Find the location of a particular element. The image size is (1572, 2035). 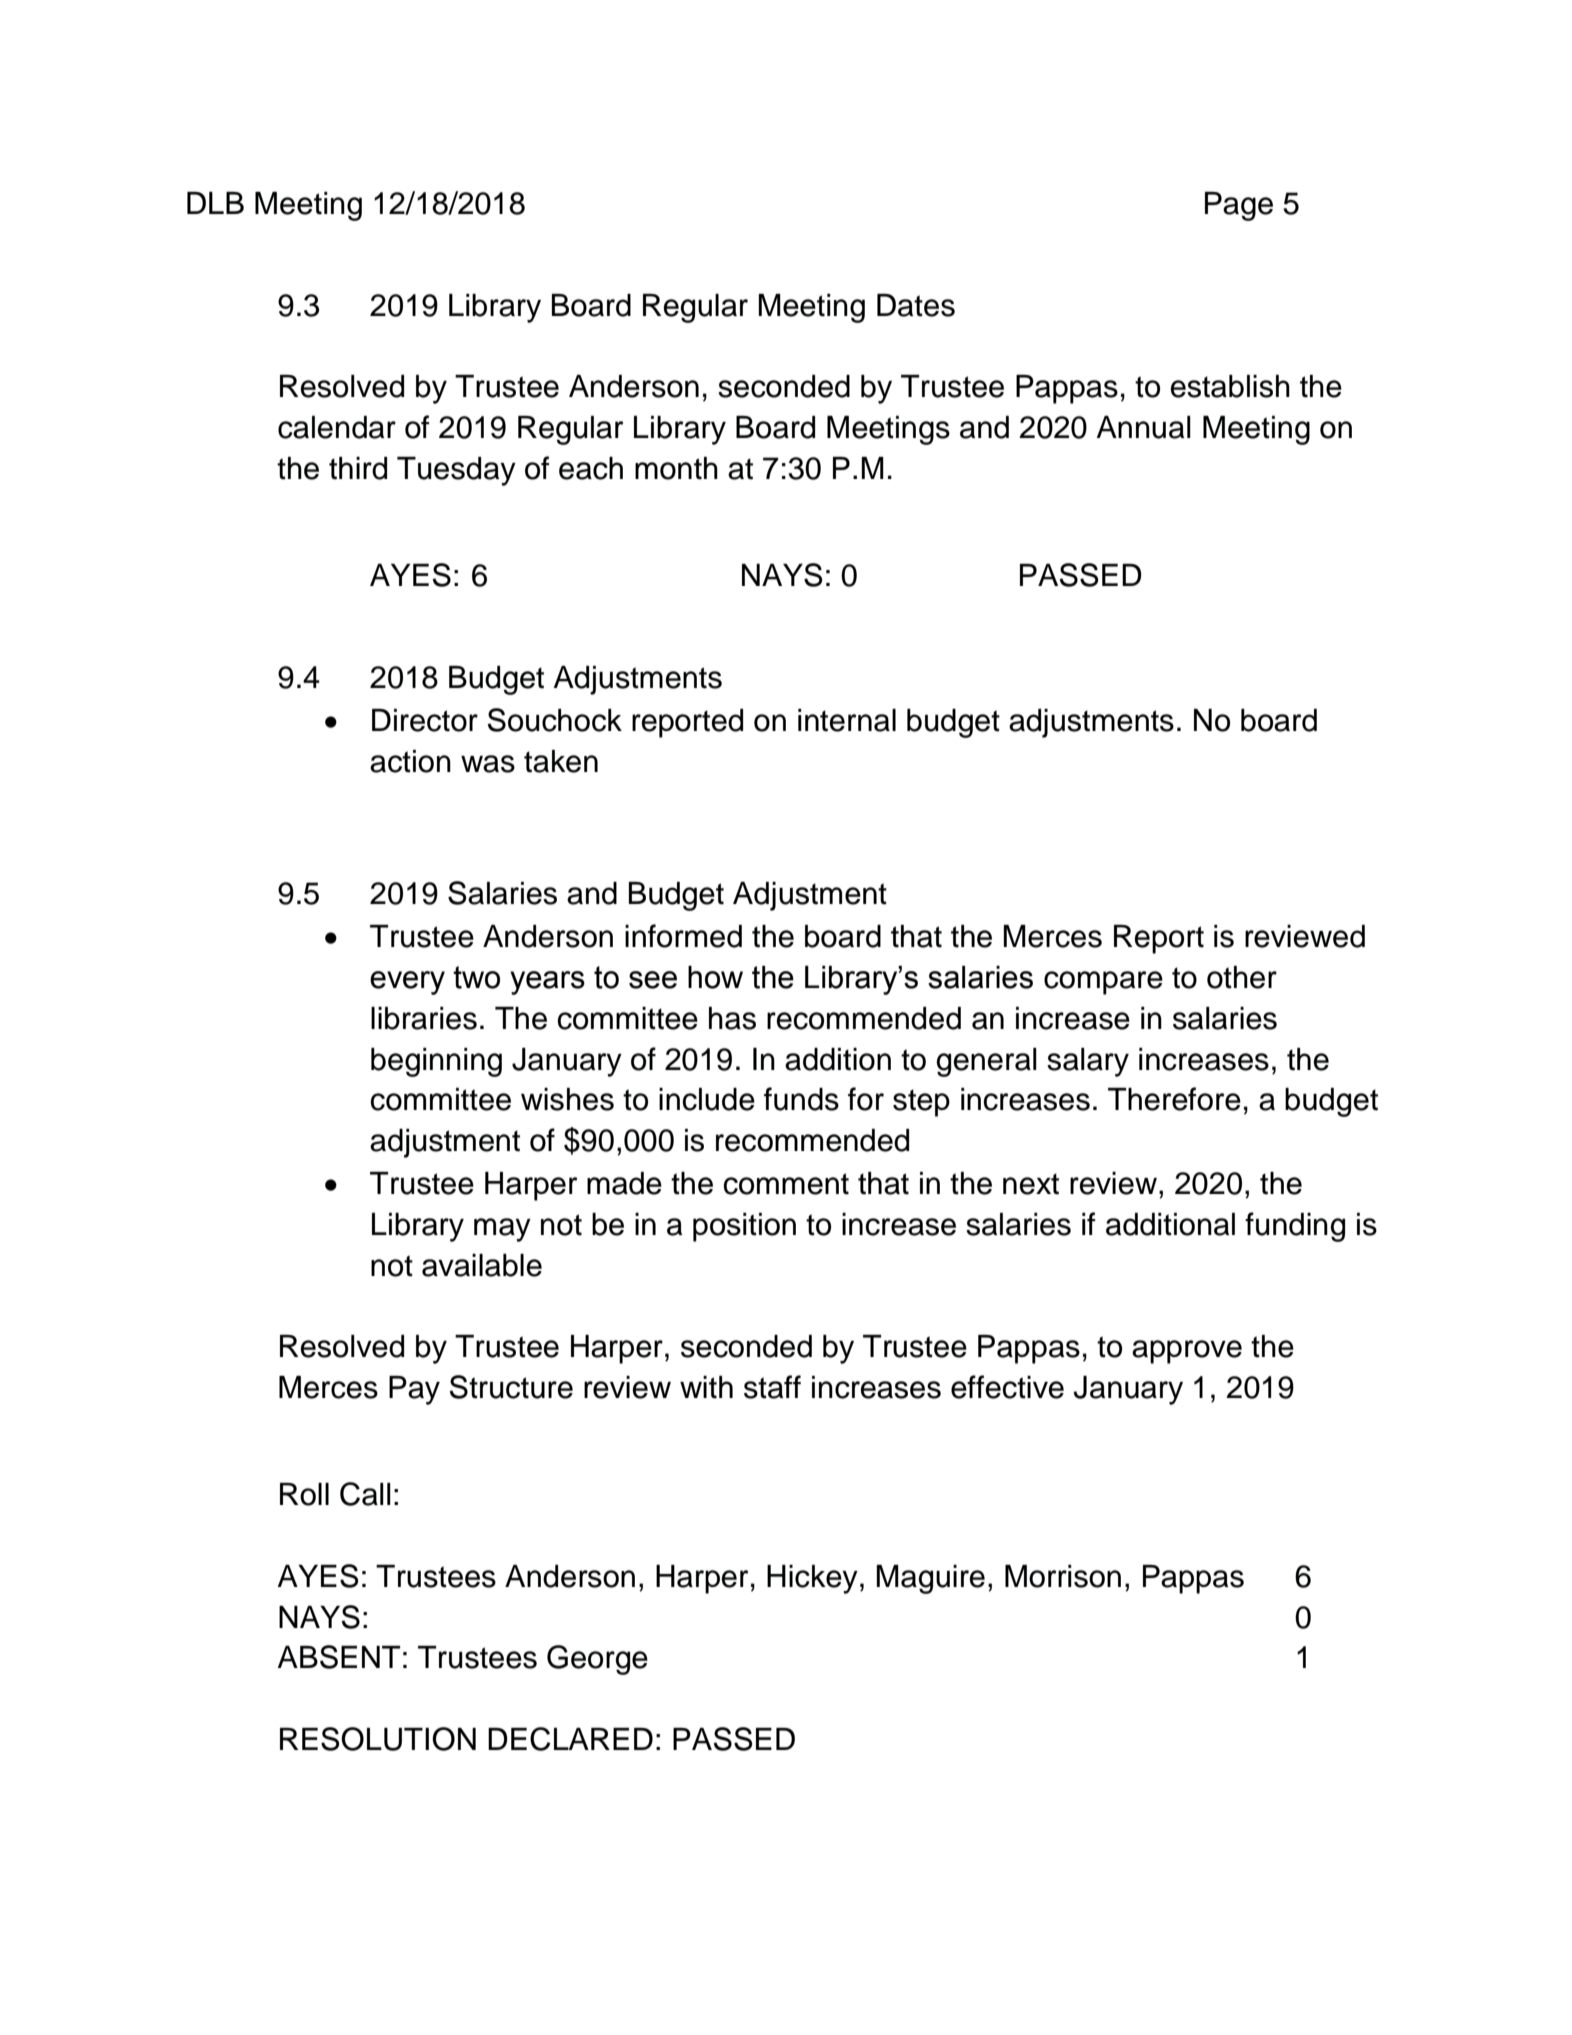

Pay is located at coordinates (414, 1390).
